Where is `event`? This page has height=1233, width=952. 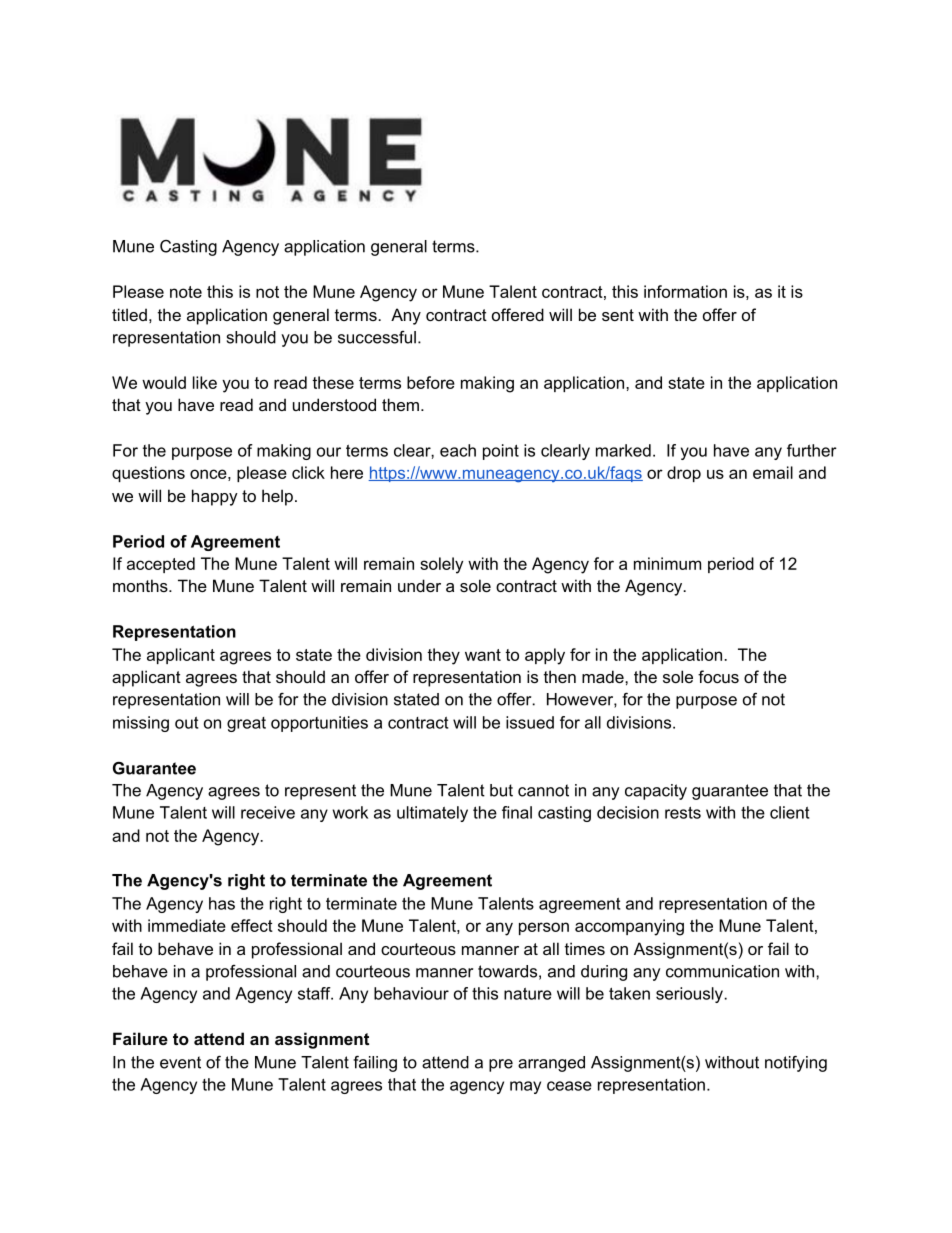
event is located at coordinates (180, 1062).
